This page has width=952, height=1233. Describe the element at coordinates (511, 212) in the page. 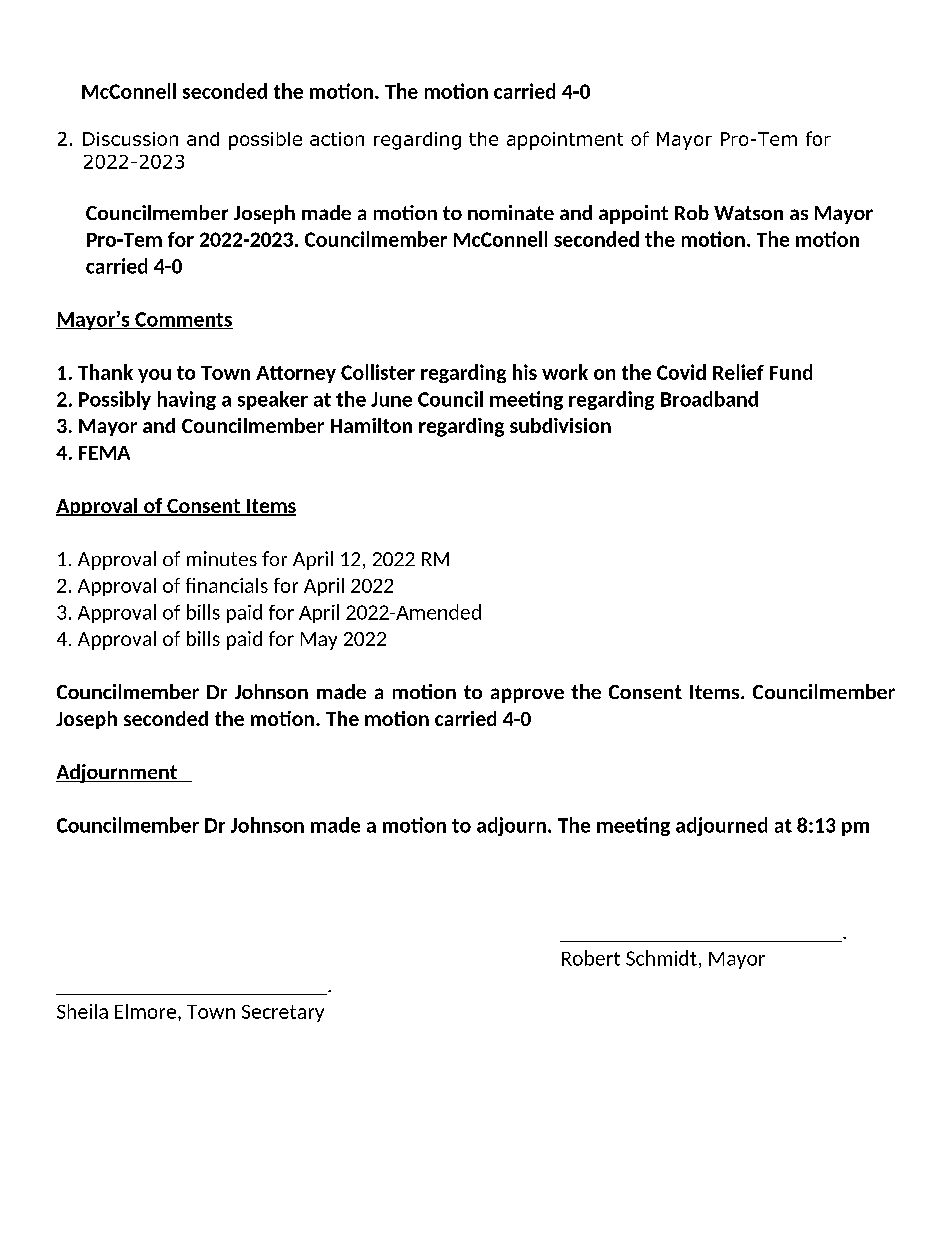

I see `nominate` at that location.
